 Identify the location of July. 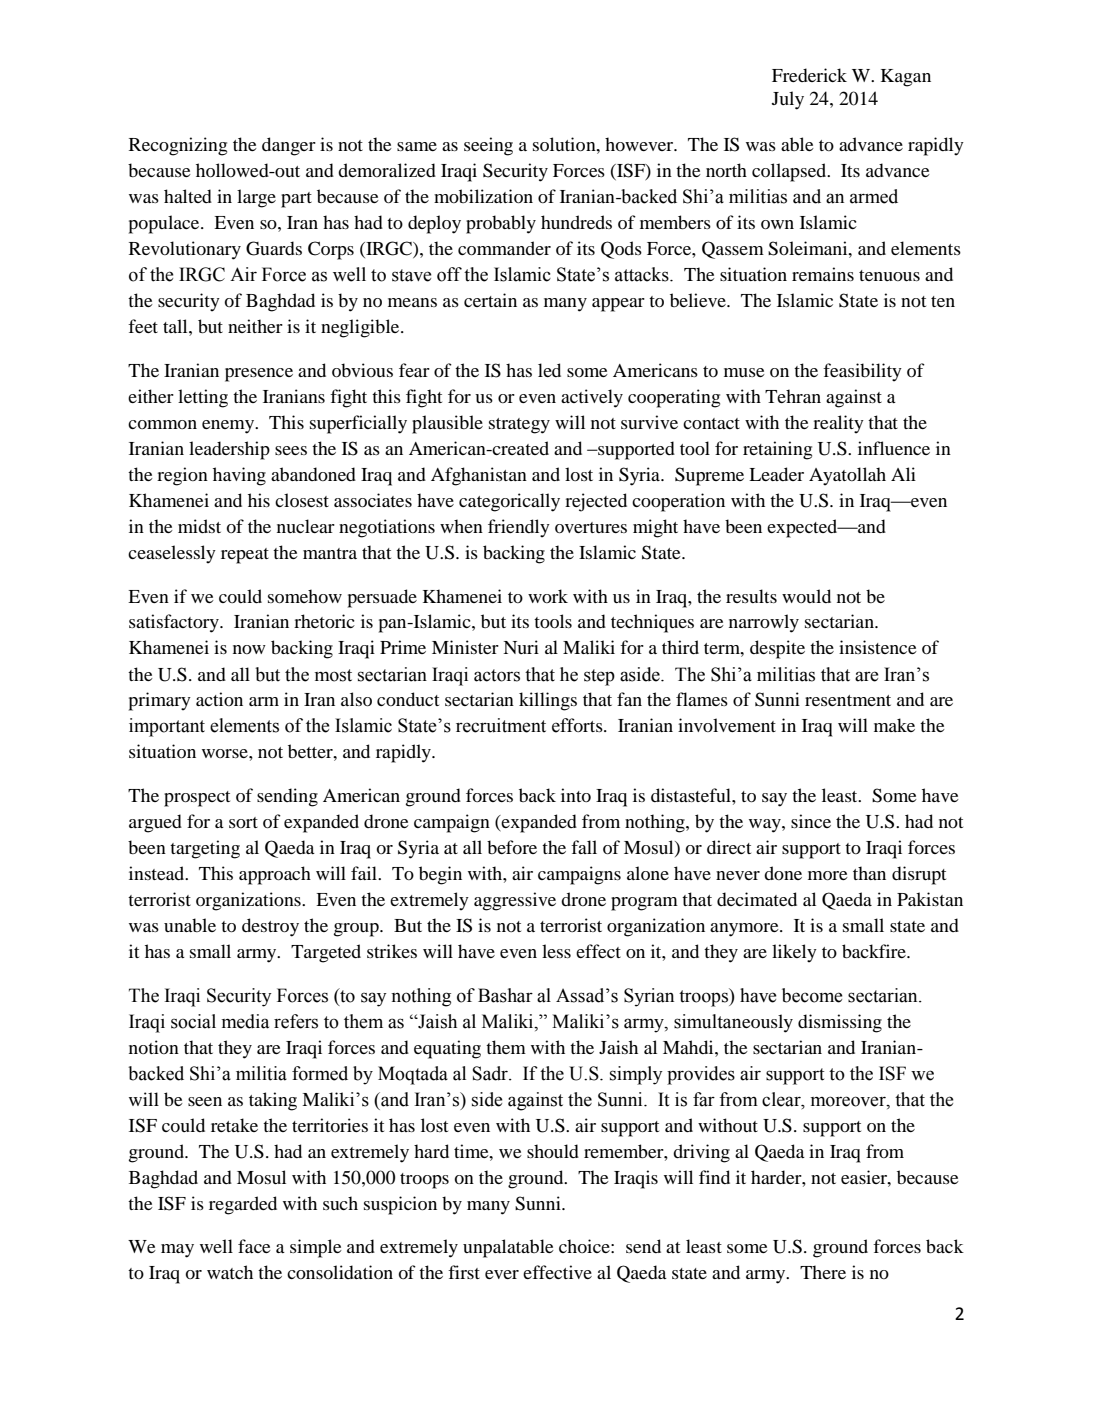
(788, 100).
